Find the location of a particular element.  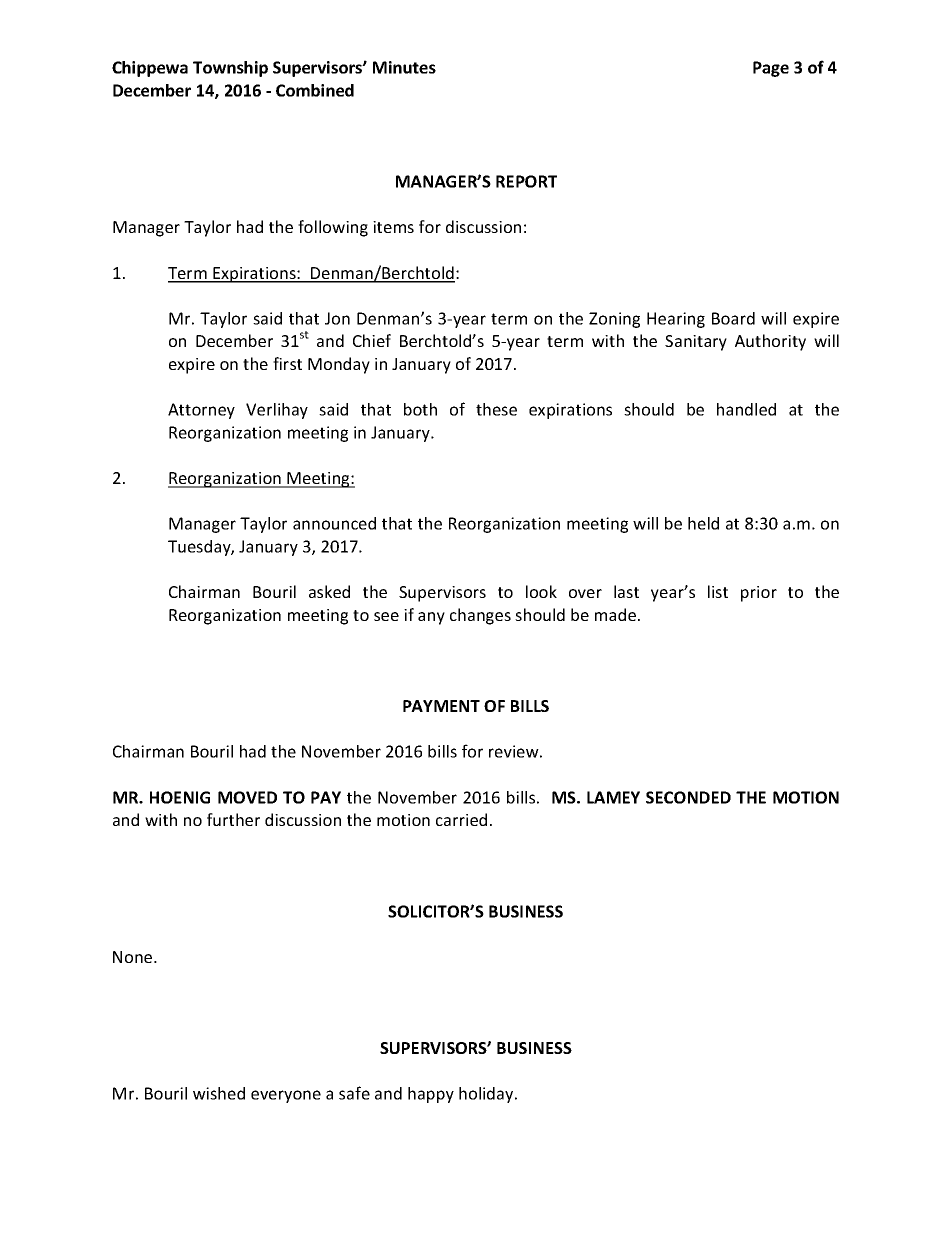

Page is located at coordinates (771, 69).
